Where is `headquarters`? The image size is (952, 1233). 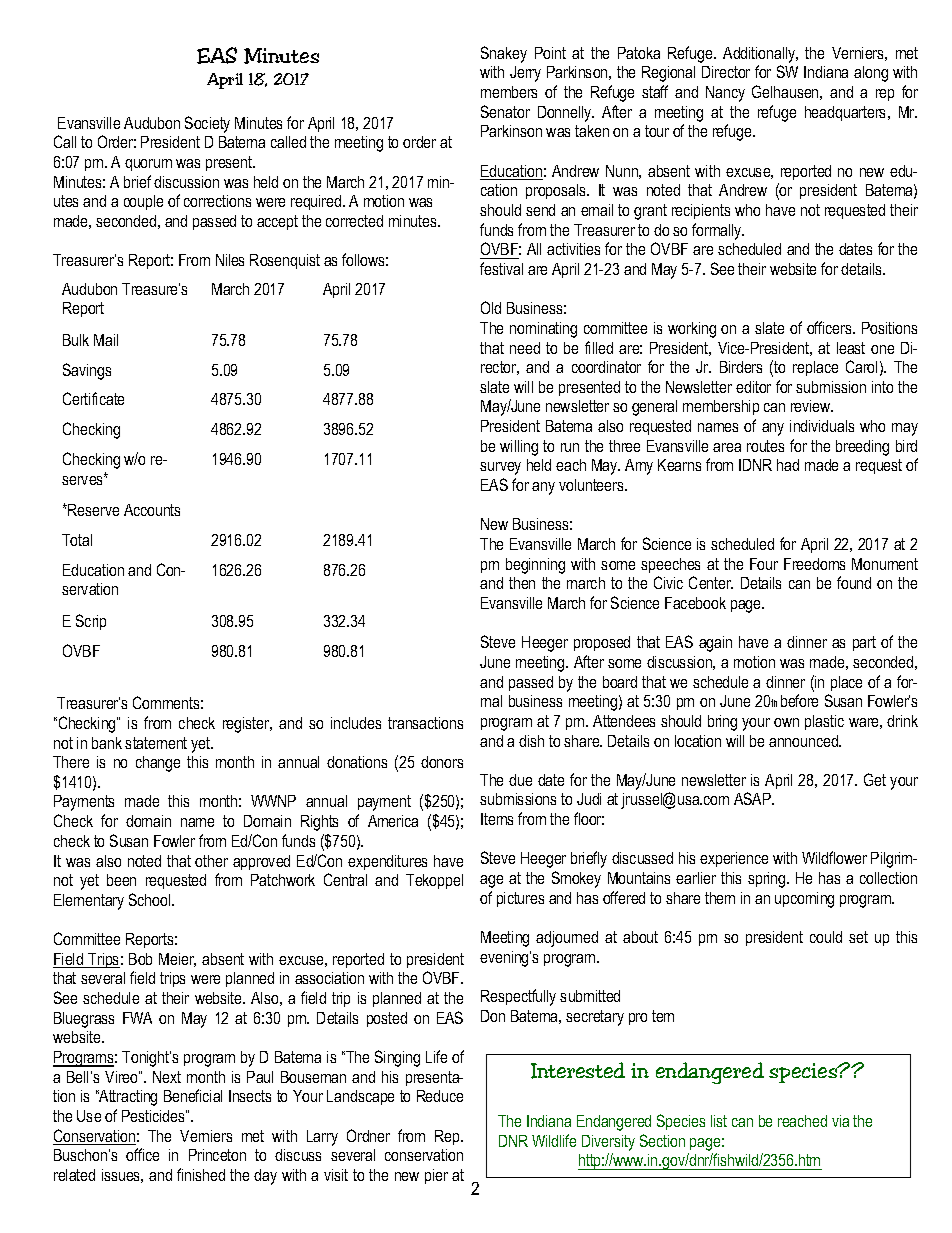
headquarters is located at coordinates (847, 113).
